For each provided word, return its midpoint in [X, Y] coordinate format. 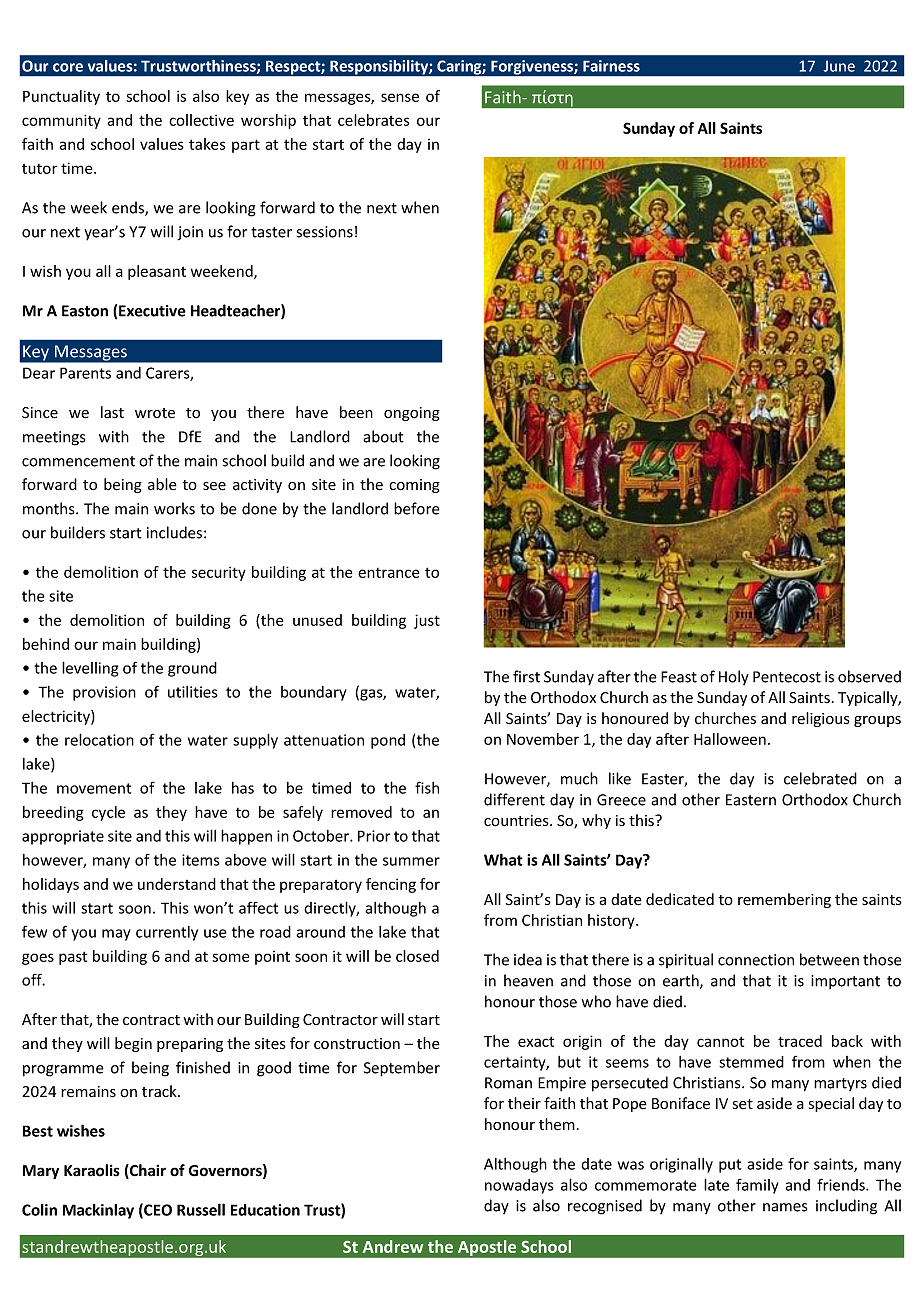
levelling [90, 669]
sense [400, 97]
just [427, 621]
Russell [201, 1209]
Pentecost [787, 677]
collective [201, 120]
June [839, 66]
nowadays [519, 1186]
